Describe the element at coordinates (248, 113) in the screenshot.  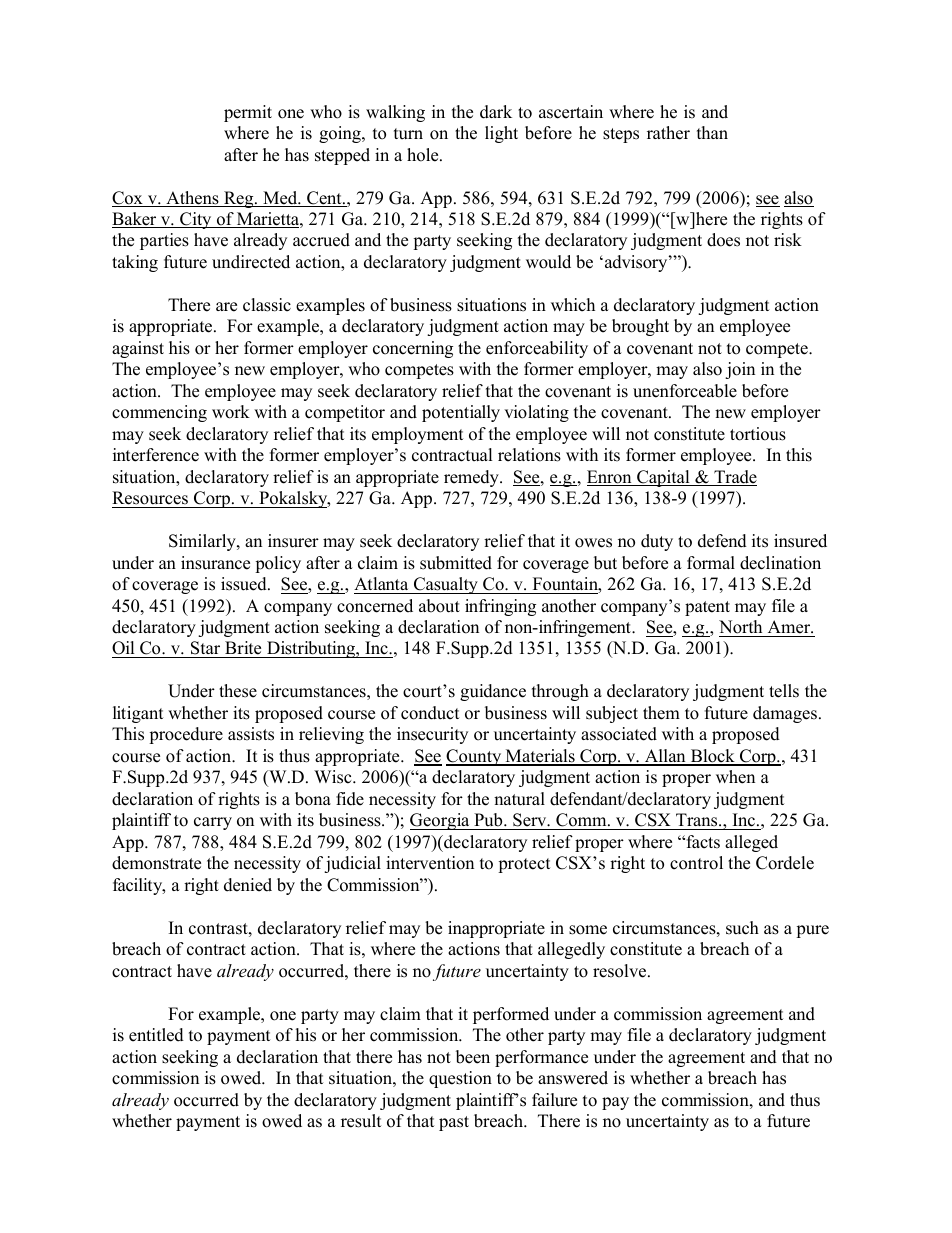
I see `permit` at that location.
